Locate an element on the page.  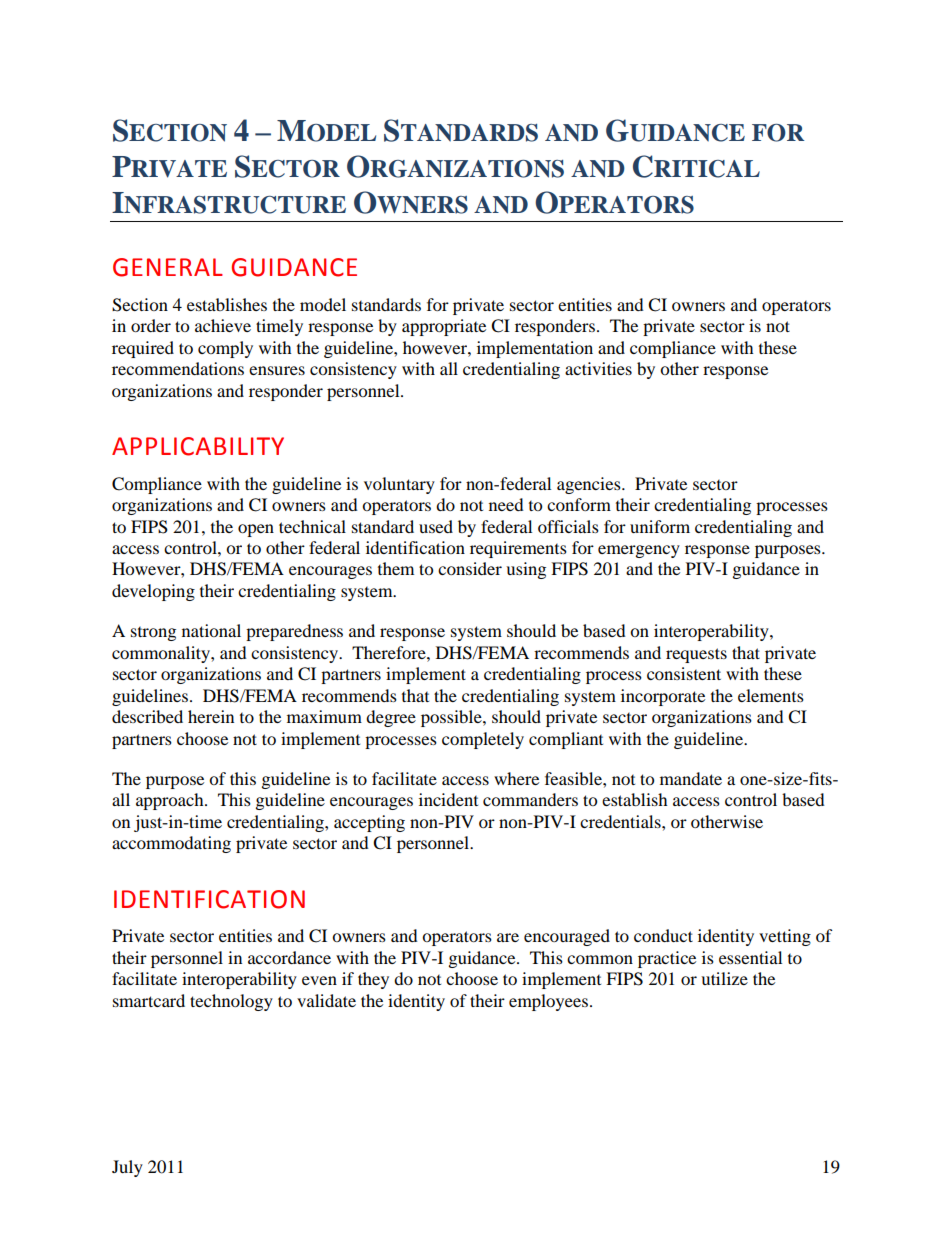
requests is located at coordinates (696, 655).
